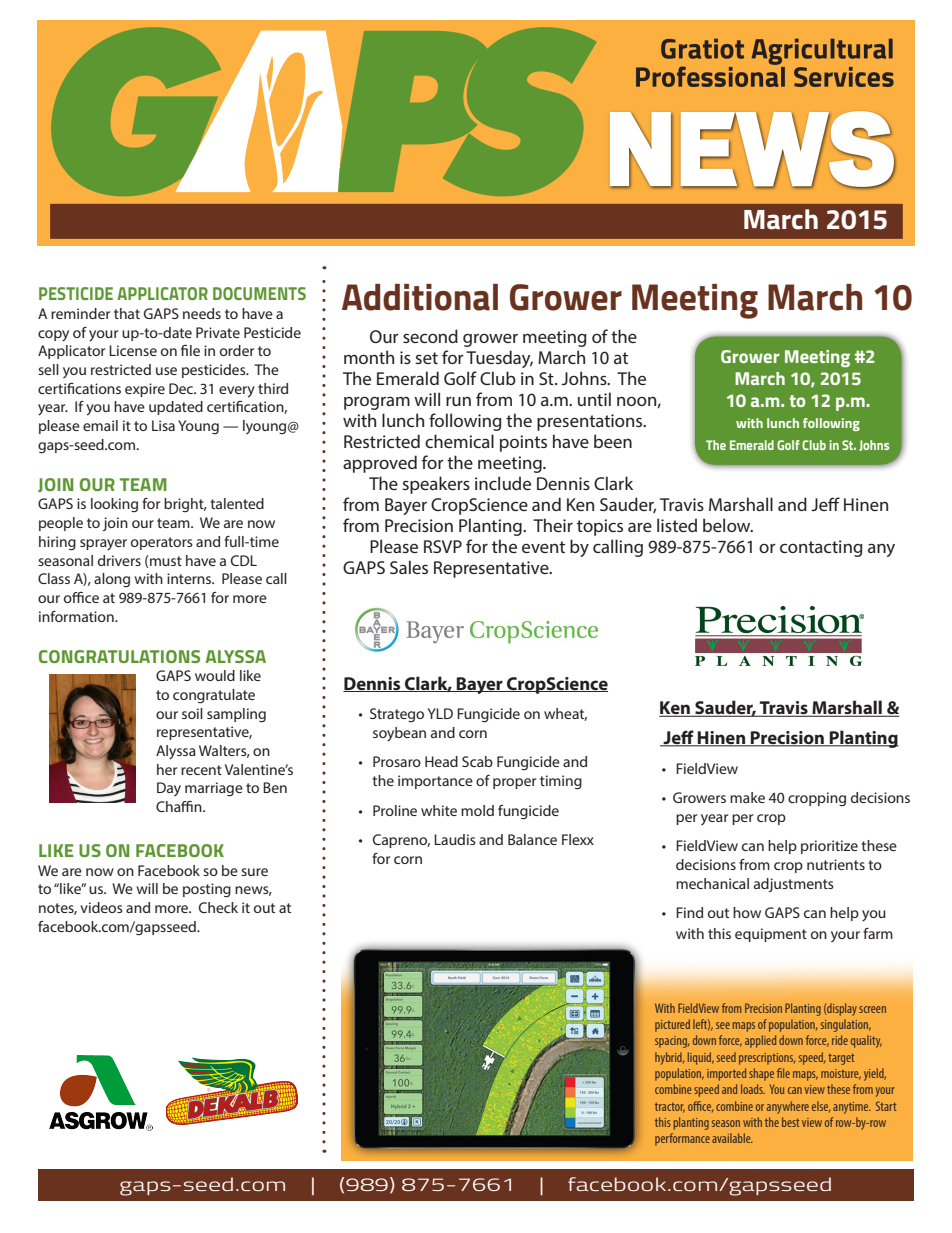 This page has height=1233, width=952. What do you see at coordinates (747, 797) in the page?
I see `make` at bounding box center [747, 797].
